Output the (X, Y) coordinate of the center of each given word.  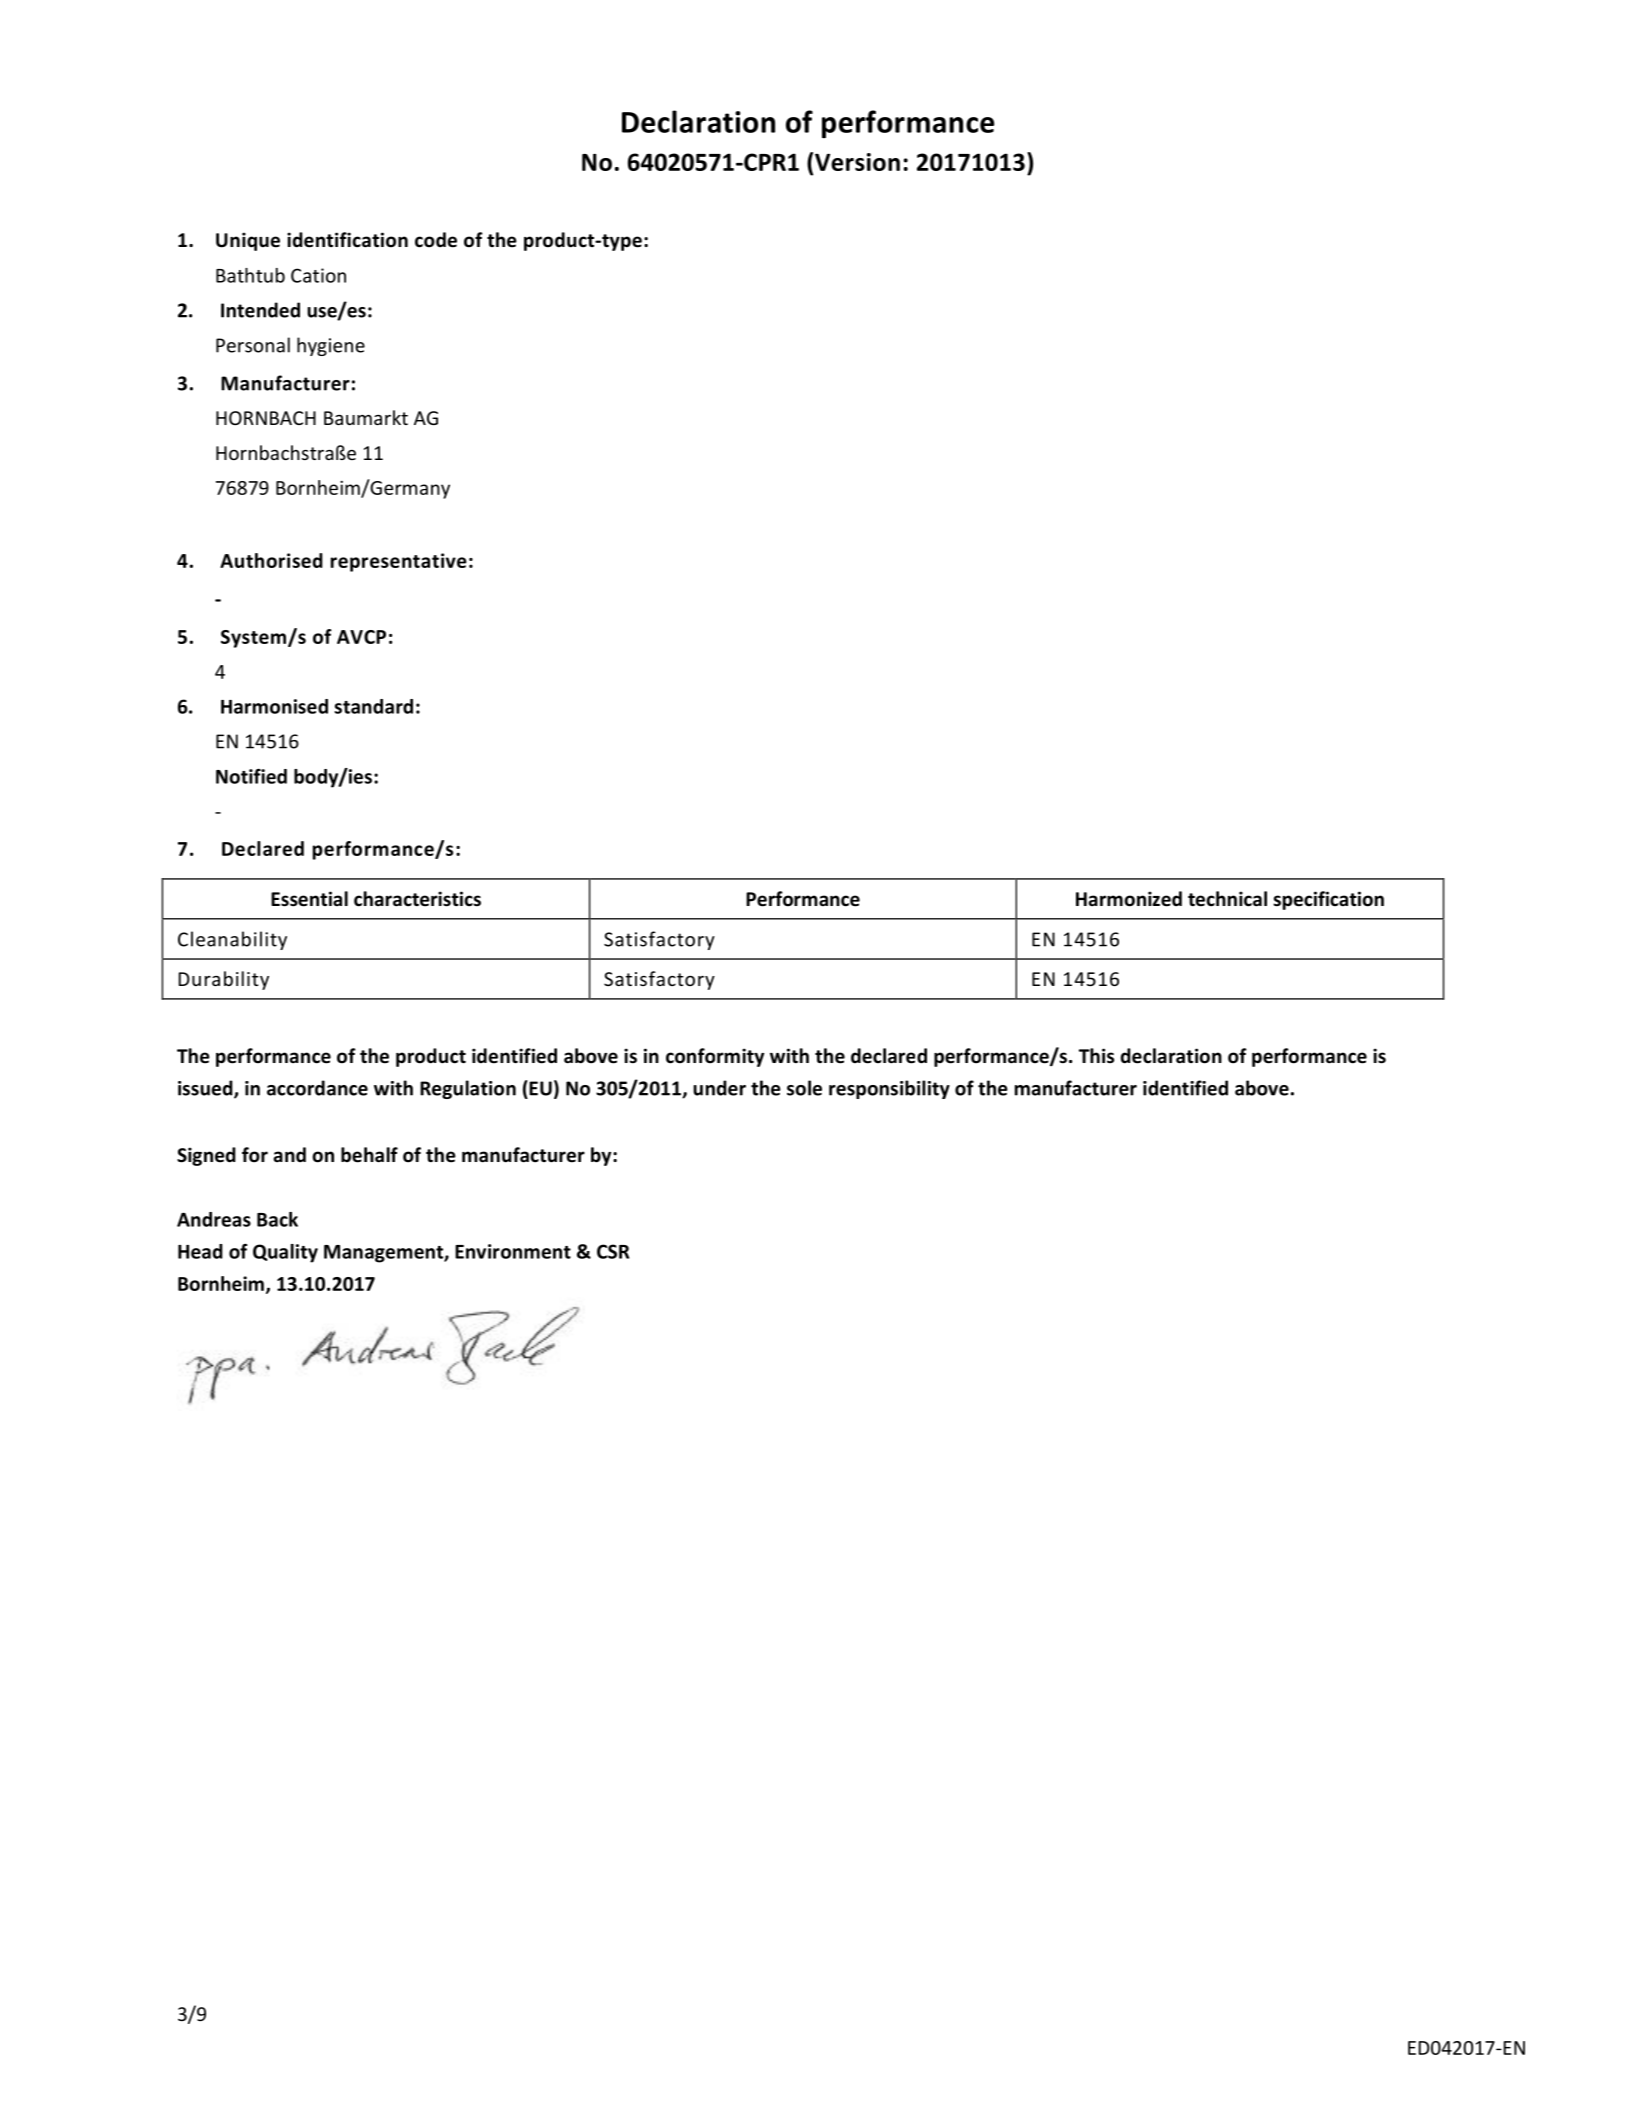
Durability (224, 980)
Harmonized (1129, 899)
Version (857, 162)
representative (399, 562)
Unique (248, 241)
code (436, 240)
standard (373, 706)
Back (277, 1219)
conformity (715, 1057)
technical (1227, 899)
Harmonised (274, 706)
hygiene (331, 346)
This (1096, 1055)
